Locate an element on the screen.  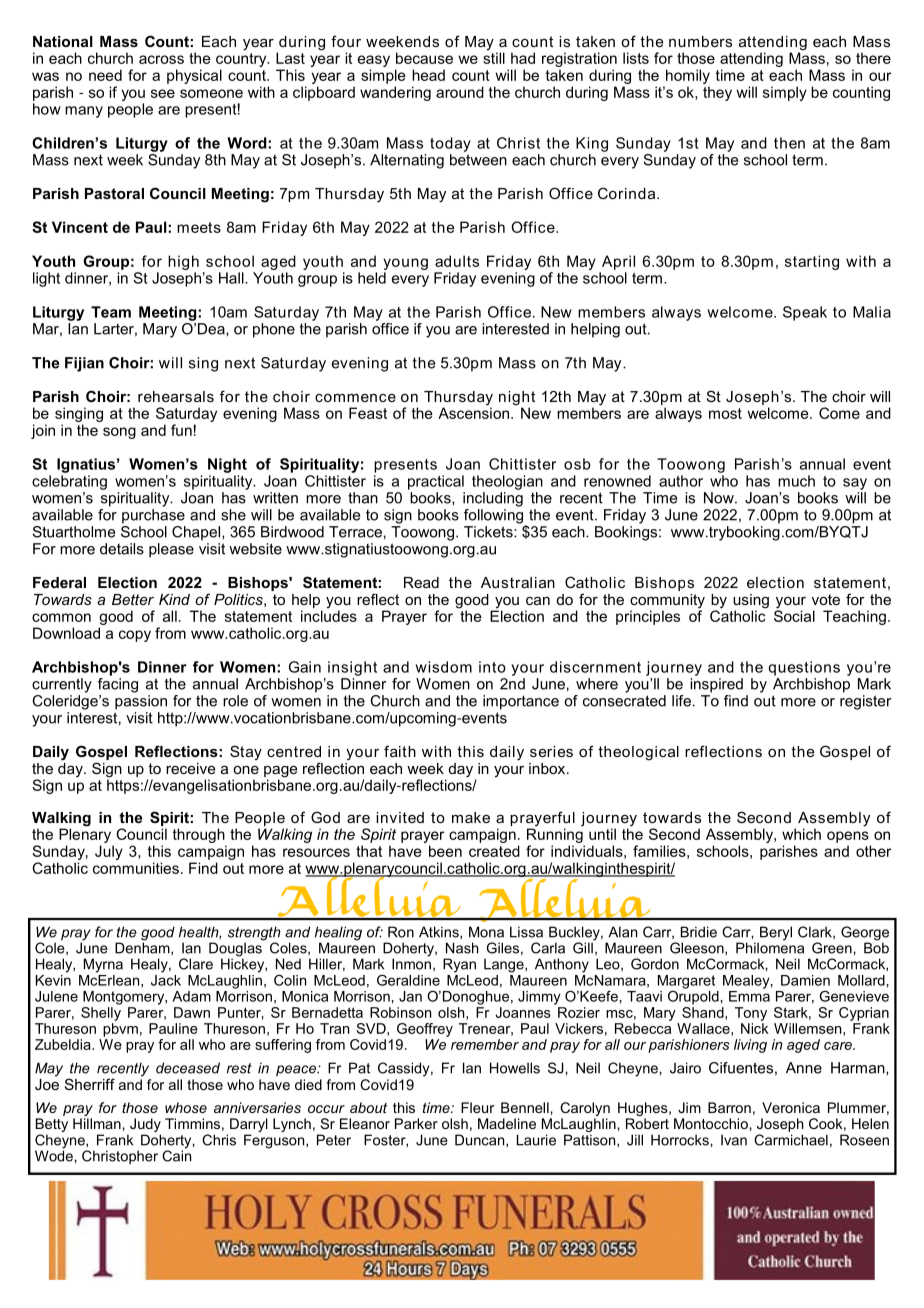
Ascension is located at coordinates (473, 413).
